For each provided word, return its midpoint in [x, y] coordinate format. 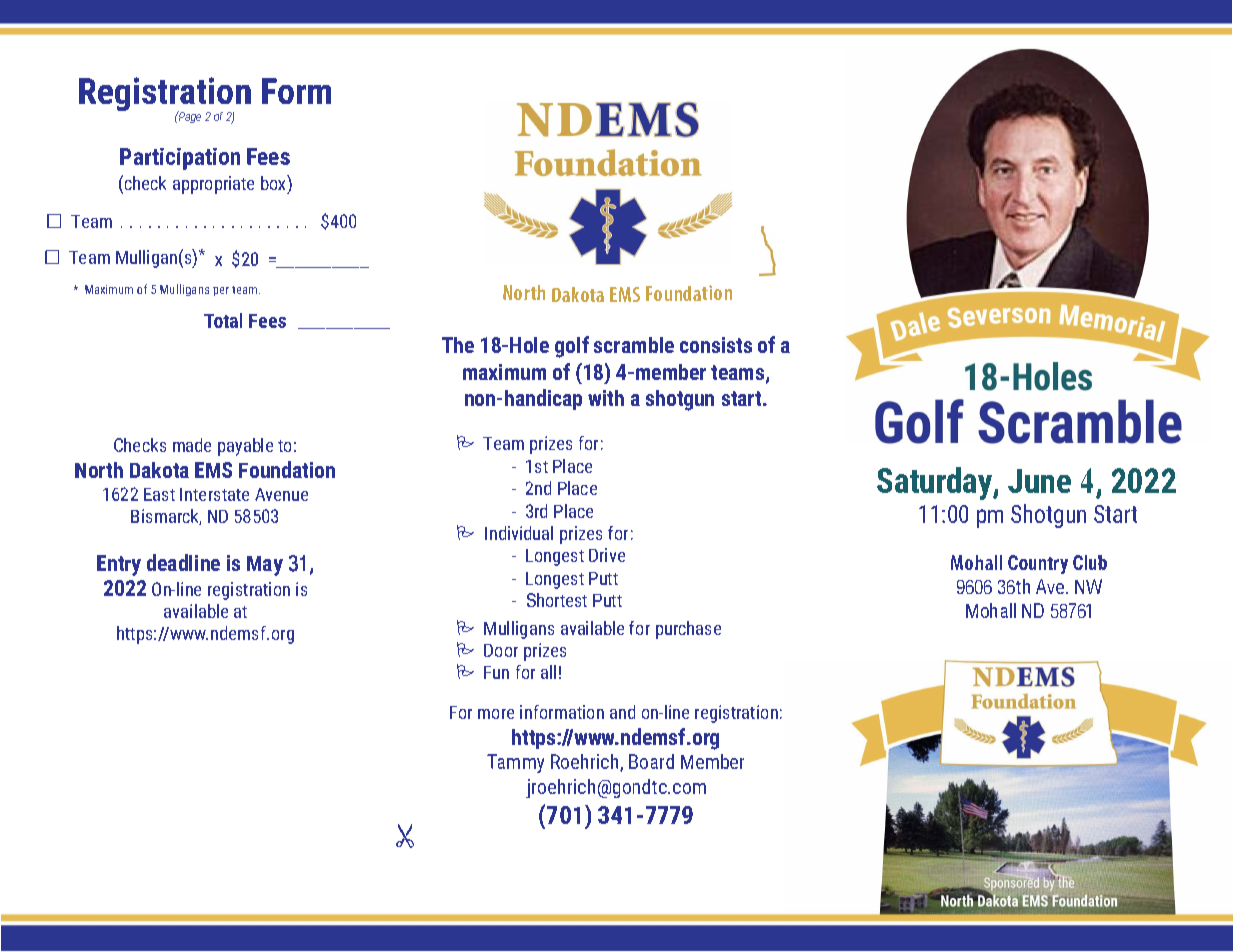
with [606, 398]
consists [716, 345]
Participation [180, 159]
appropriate [213, 185]
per [221, 291]
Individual [519, 533]
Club [1090, 562]
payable [245, 447]
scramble [634, 345]
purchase [688, 630]
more [496, 714]
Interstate [214, 494]
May [265, 566]
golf [572, 347]
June [1039, 481]
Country [1038, 564]
